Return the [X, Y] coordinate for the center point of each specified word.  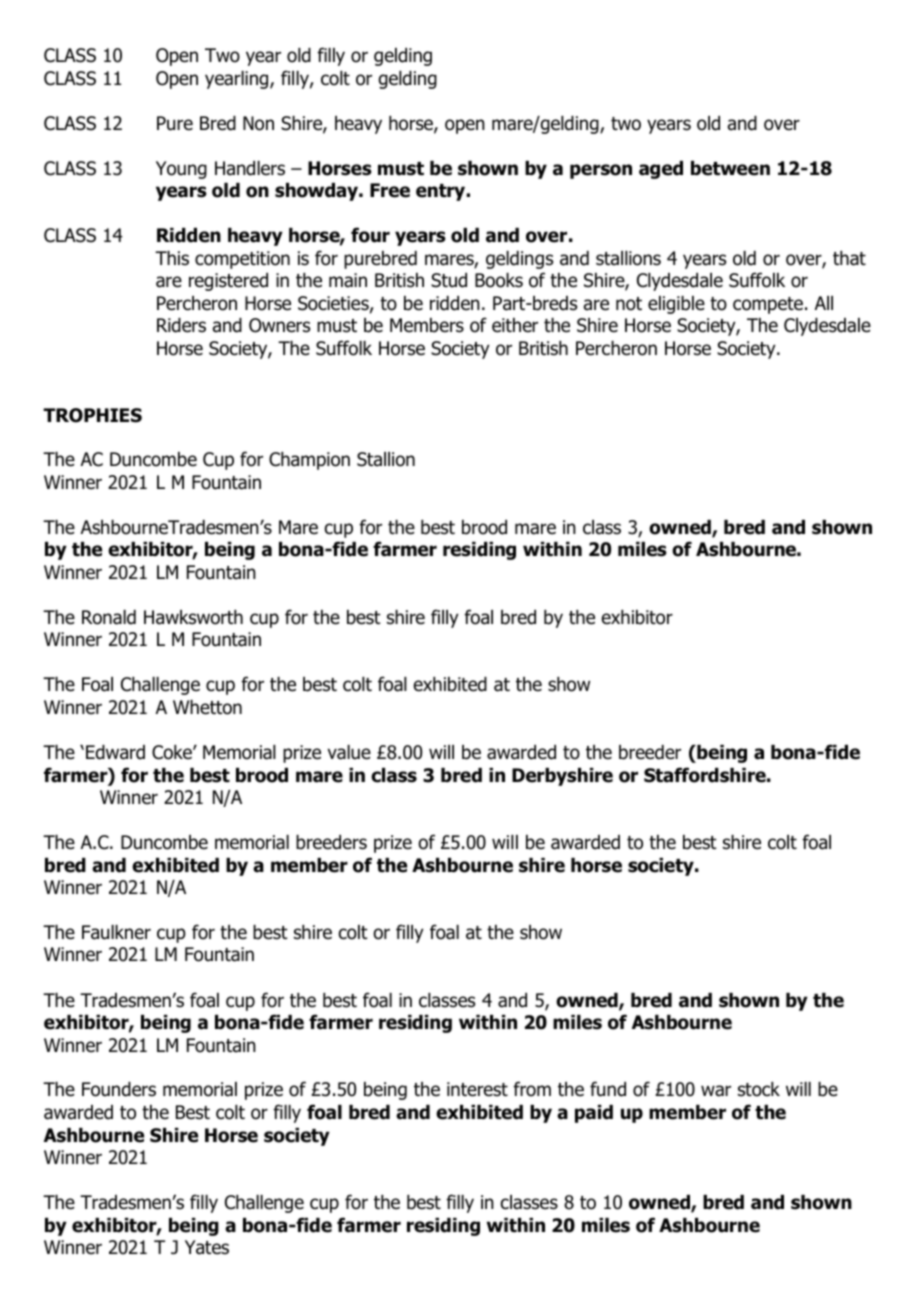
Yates [207, 1247]
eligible [676, 305]
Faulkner [116, 932]
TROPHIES [92, 415]
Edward [115, 752]
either [515, 325]
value [349, 752]
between [730, 168]
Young [181, 170]
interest [477, 1089]
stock [759, 1089]
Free [390, 190]
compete [768, 305]
